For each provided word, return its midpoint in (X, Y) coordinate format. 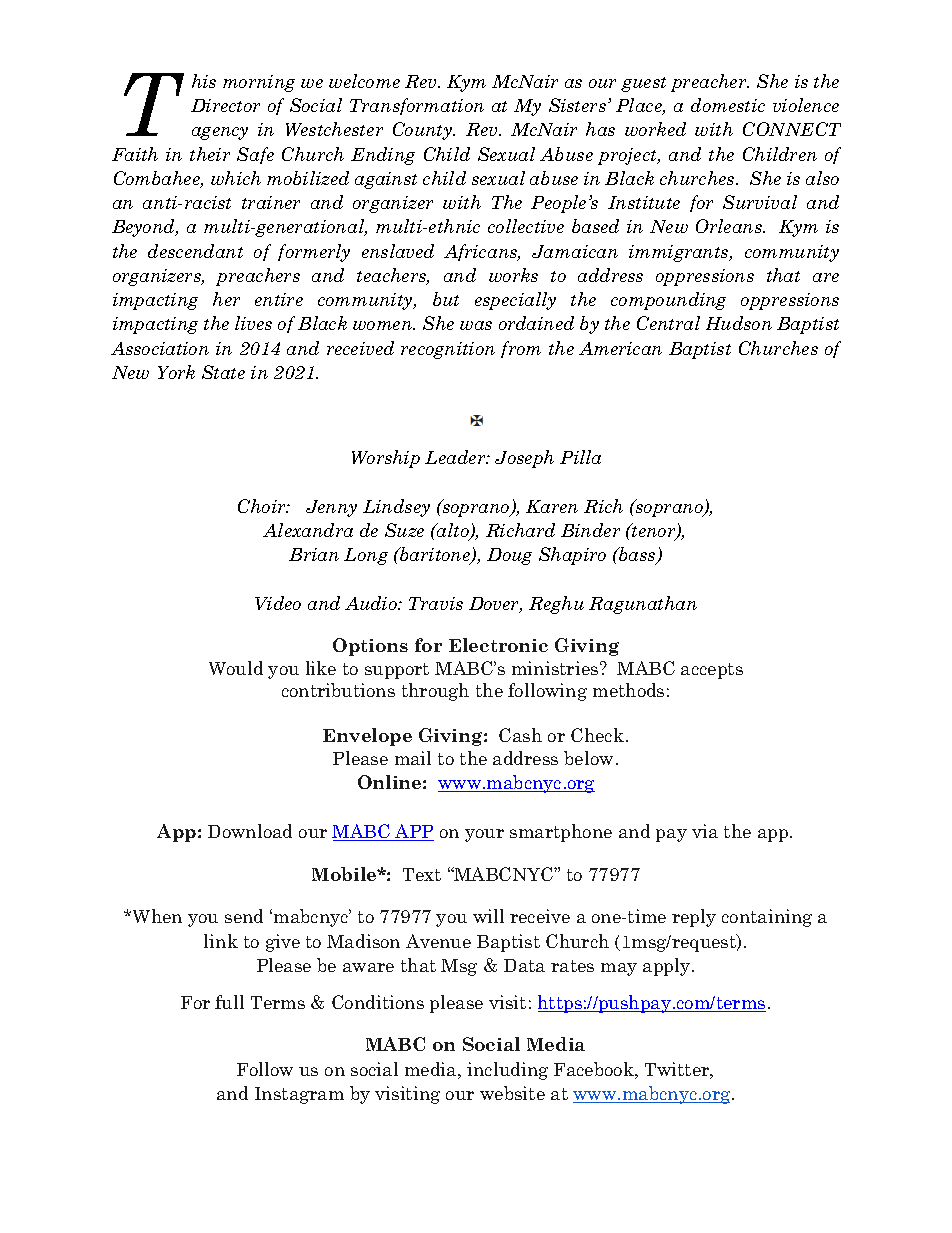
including (507, 1071)
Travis (436, 603)
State (223, 372)
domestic (728, 105)
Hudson (739, 323)
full (229, 1002)
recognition (448, 350)
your (484, 835)
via (705, 831)
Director (225, 105)
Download (250, 831)
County (424, 131)
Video (278, 603)
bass (637, 555)
